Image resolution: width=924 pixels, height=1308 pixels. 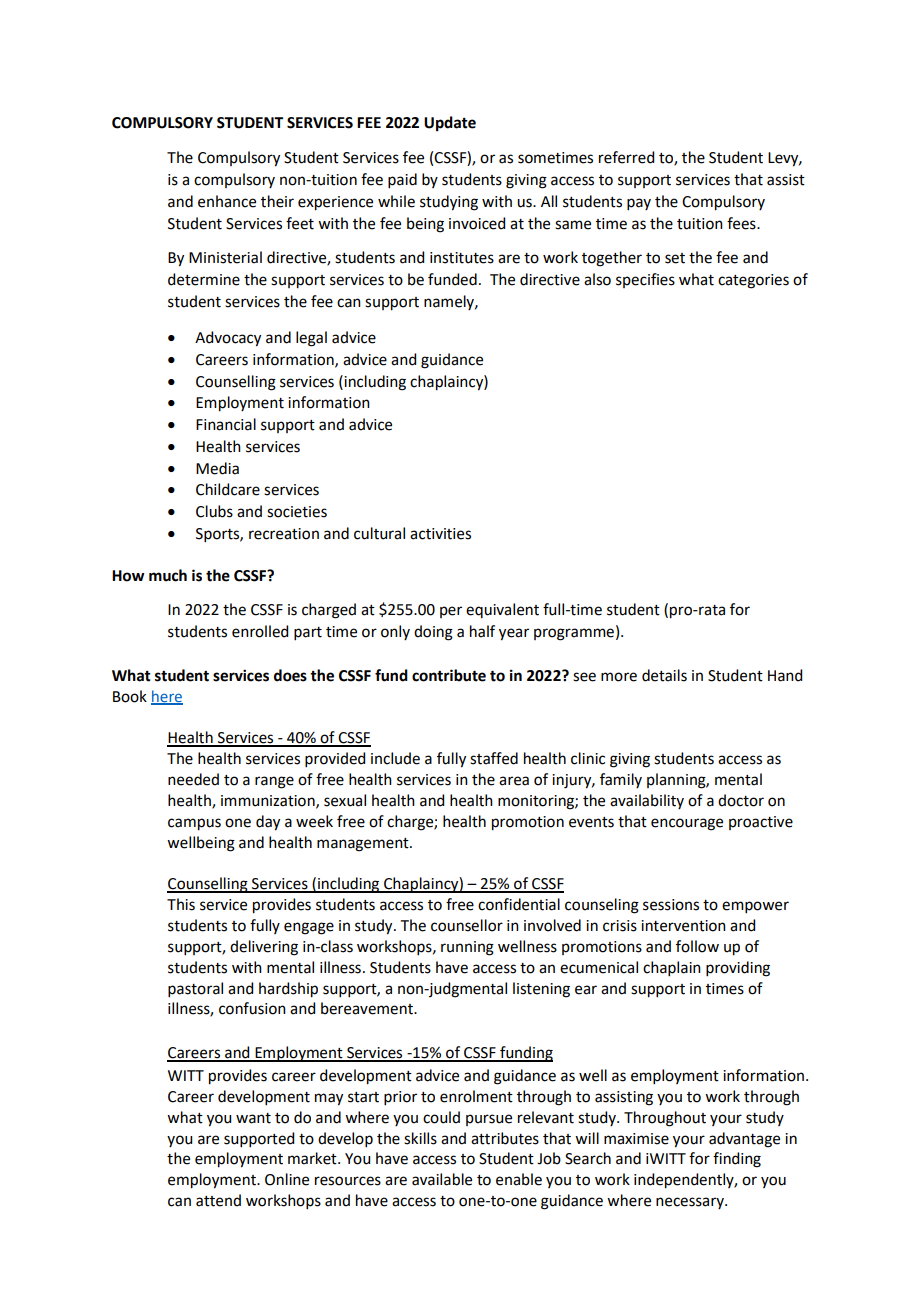 What do you see at coordinates (687, 824) in the screenshot?
I see `encourage` at bounding box center [687, 824].
